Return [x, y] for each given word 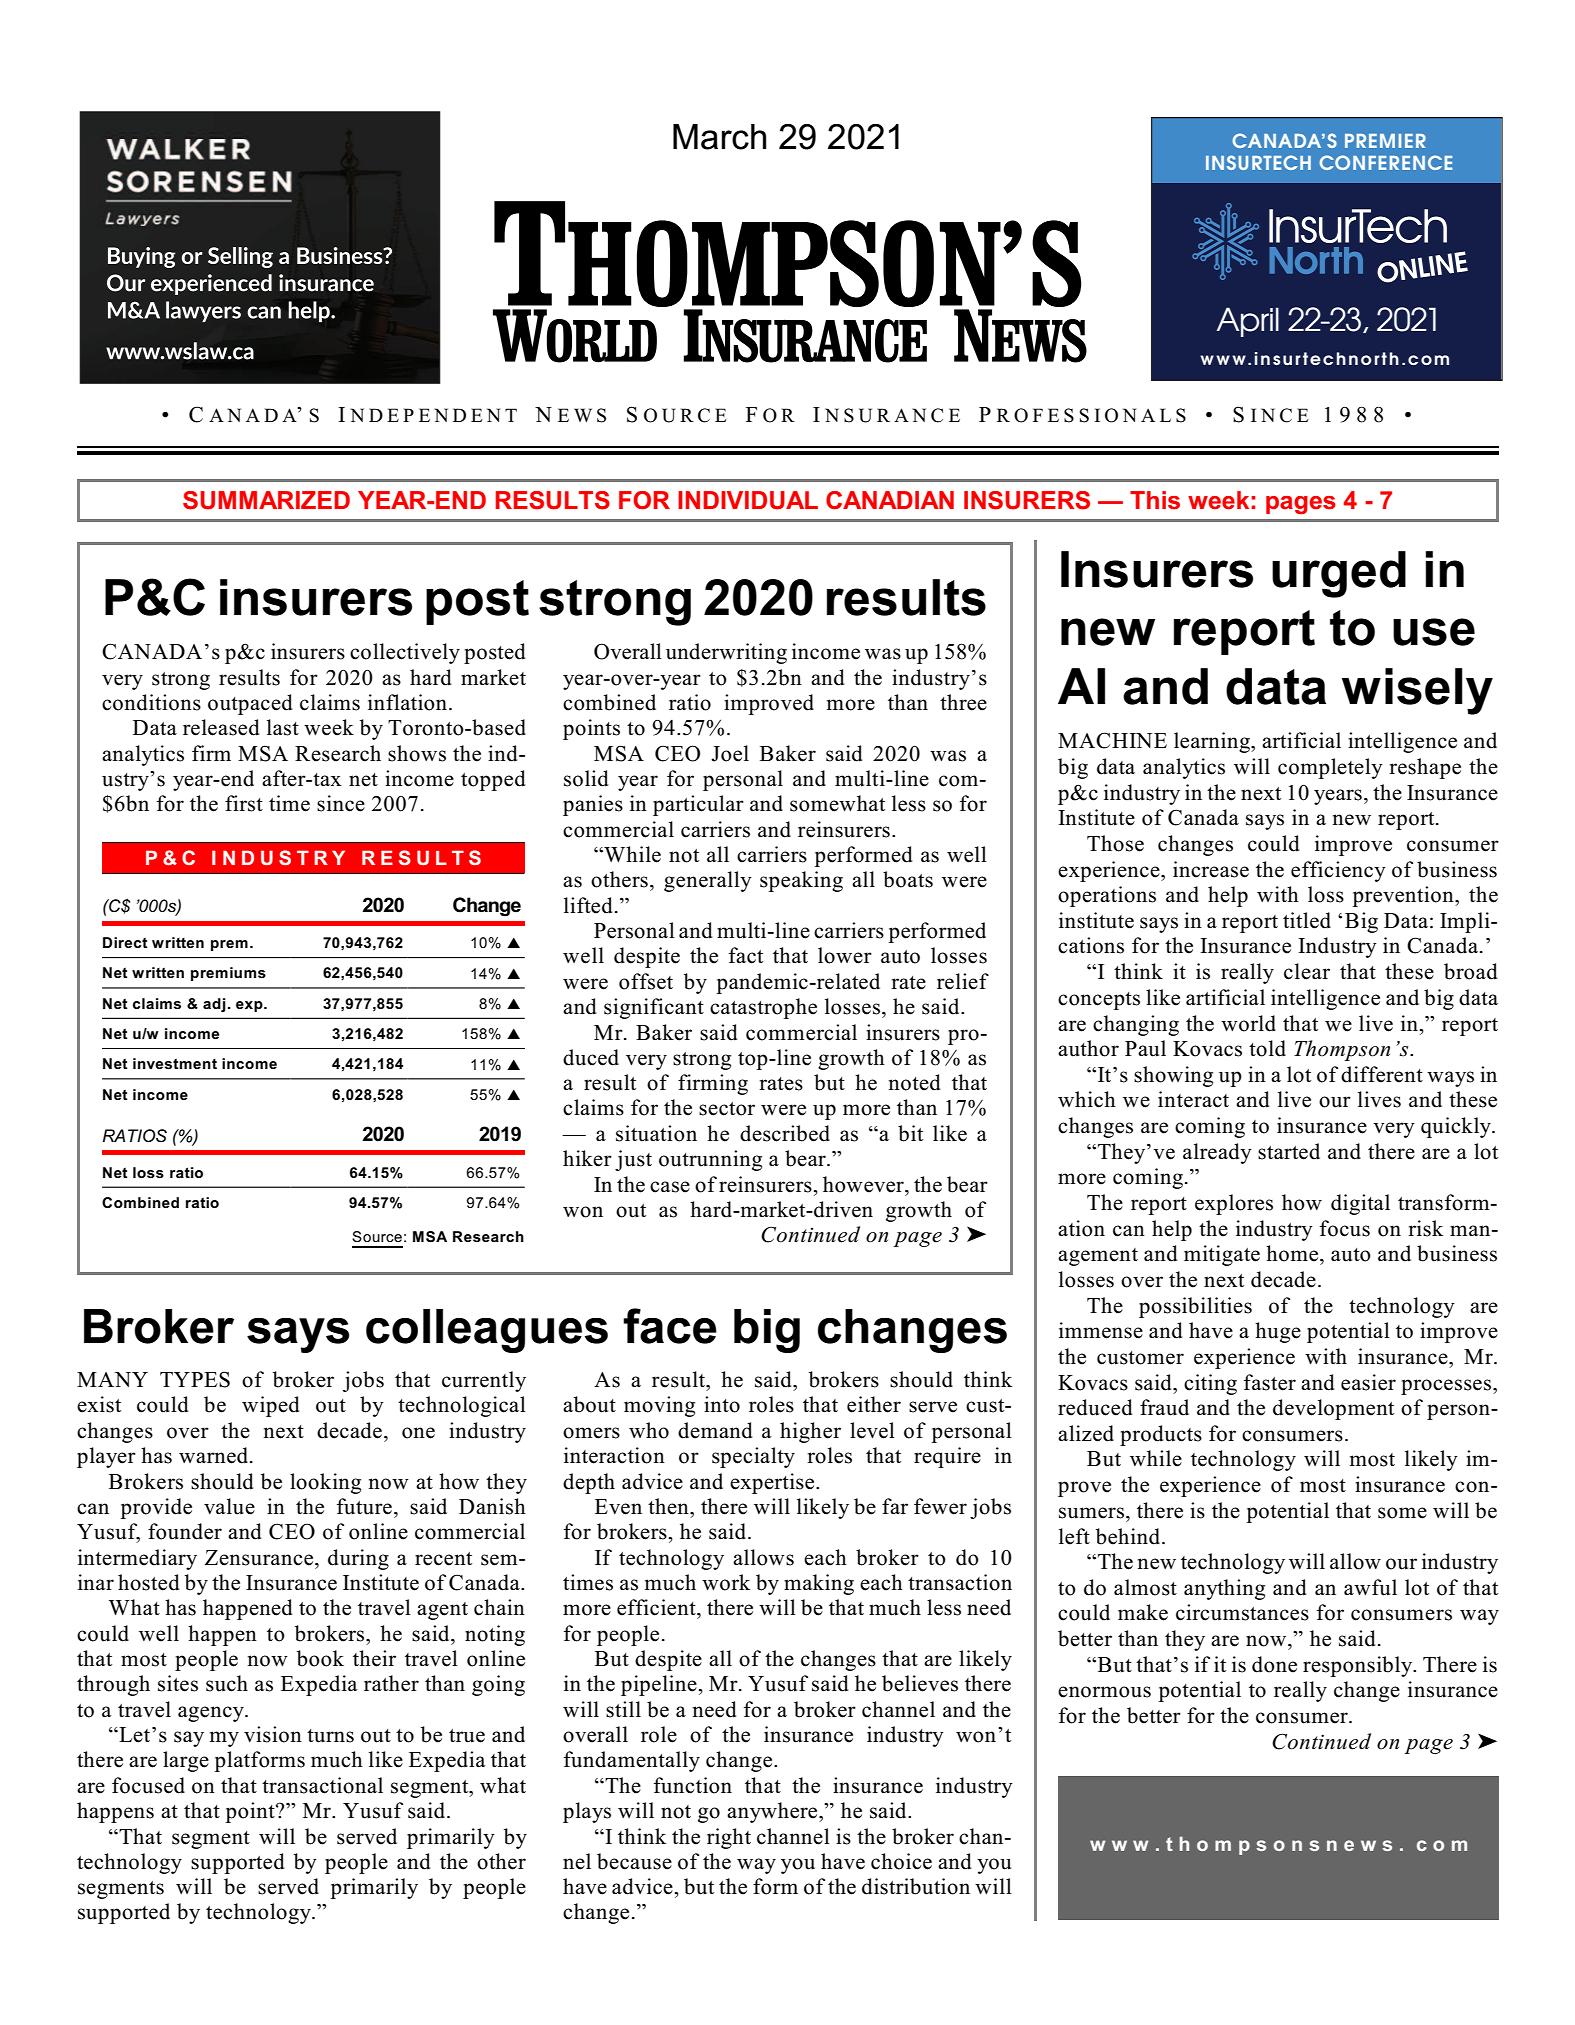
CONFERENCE [1385, 162]
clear [1307, 971]
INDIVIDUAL [748, 500]
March [719, 137]
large [186, 1761]
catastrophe [763, 1008]
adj [214, 1005]
